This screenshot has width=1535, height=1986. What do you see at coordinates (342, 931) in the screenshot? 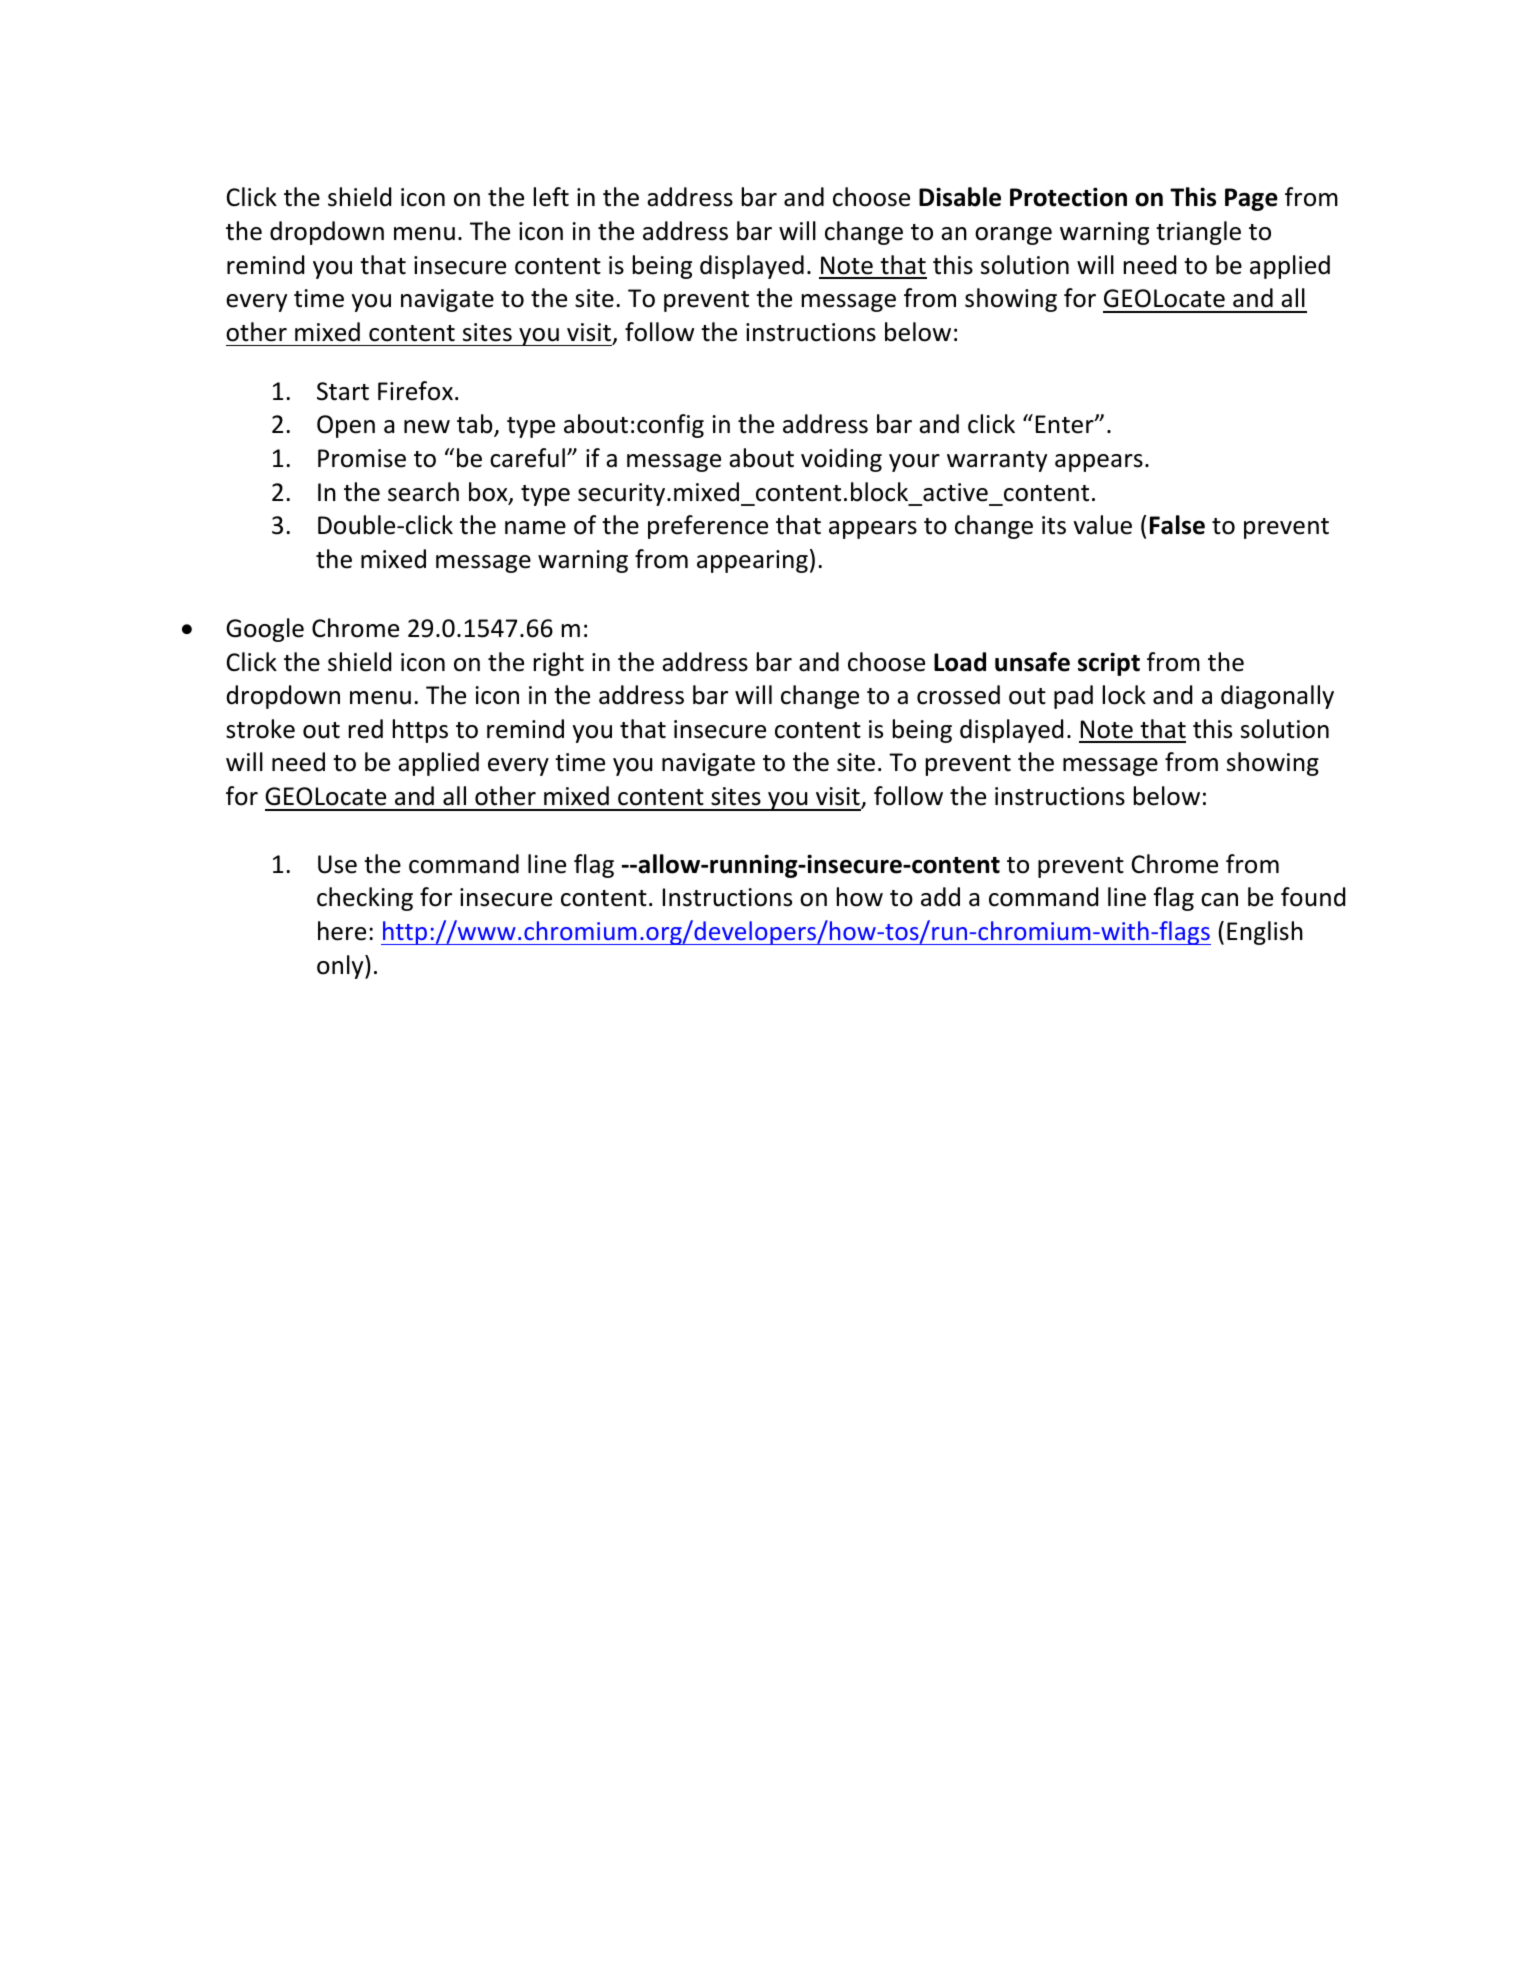
I see `here` at bounding box center [342, 931].
